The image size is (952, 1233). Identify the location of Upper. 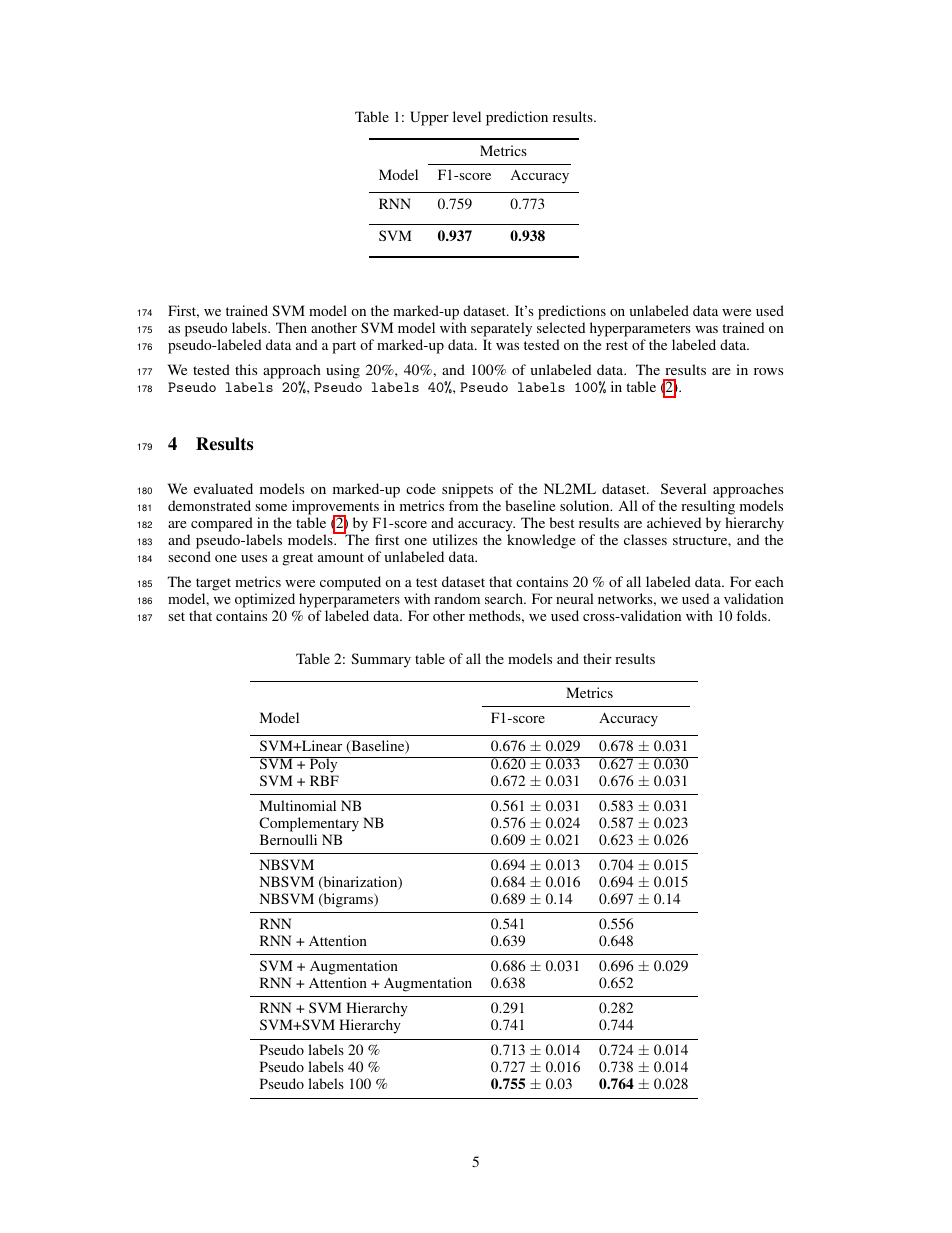
(429, 118).
